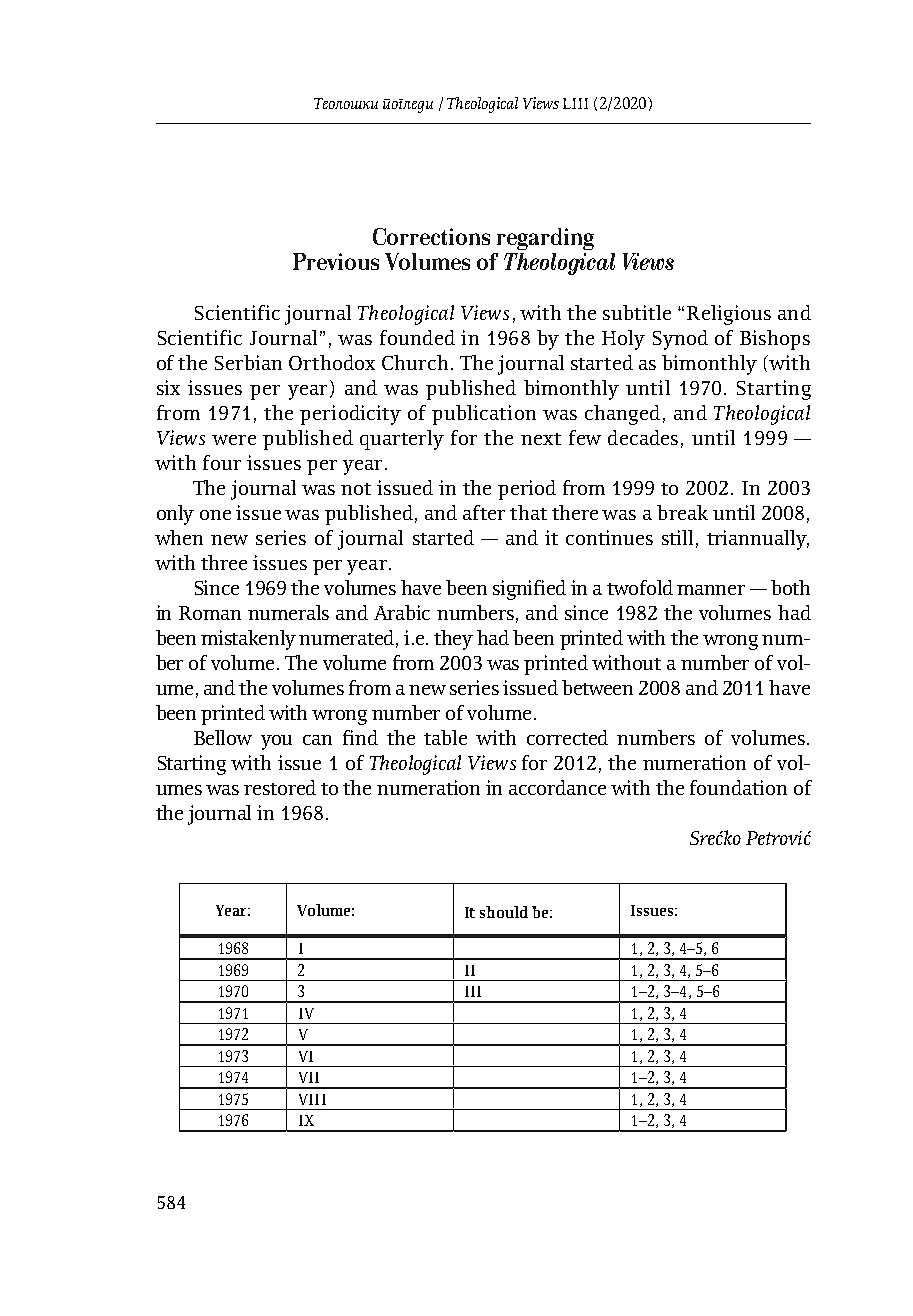 This screenshot has height=1316, width=913. I want to click on Corrections, so click(431, 236).
